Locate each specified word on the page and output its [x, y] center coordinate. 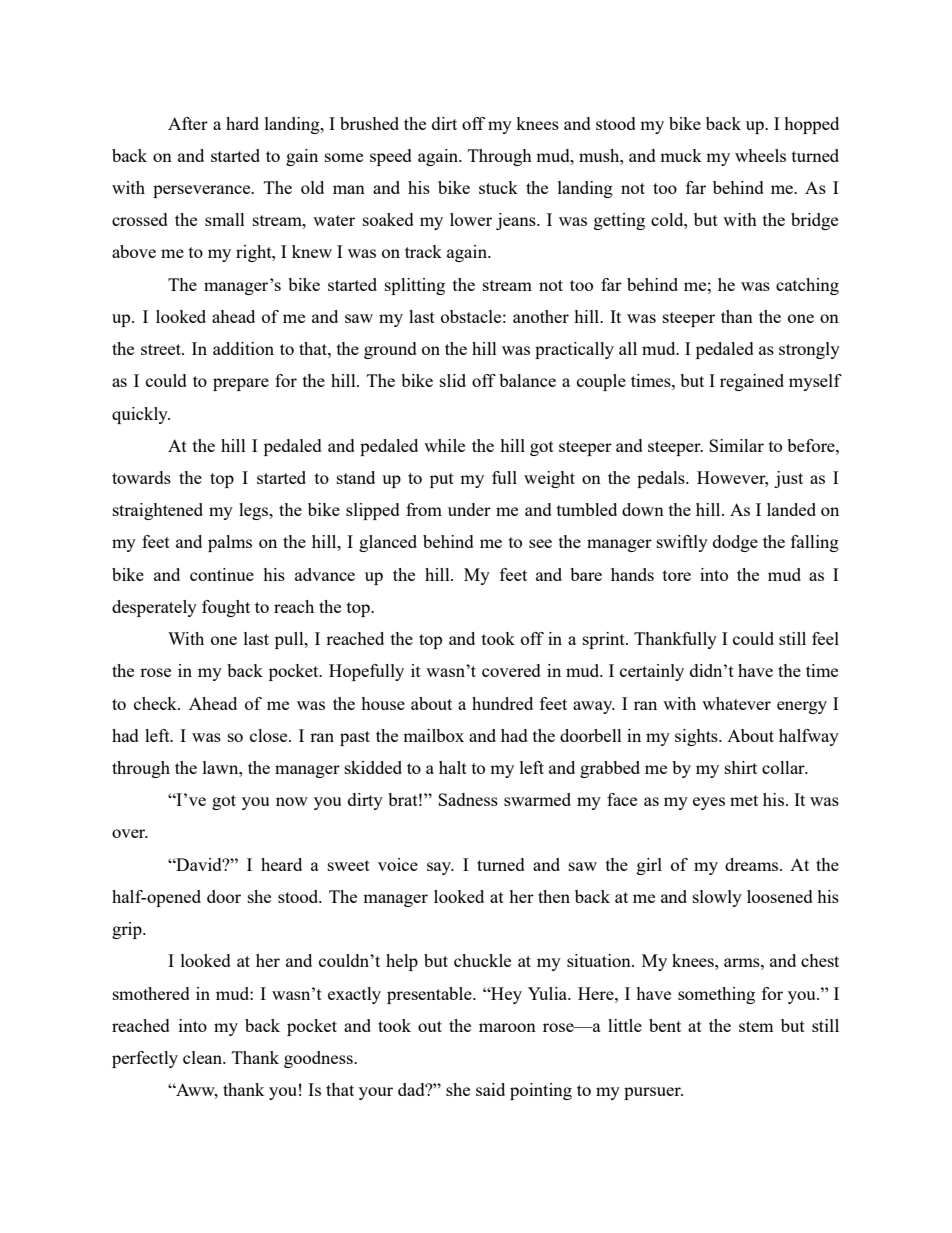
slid [453, 380]
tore [677, 575]
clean [204, 1057]
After [188, 123]
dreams [753, 864]
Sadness [468, 799]
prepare [241, 384]
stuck [498, 187]
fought [226, 608]
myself [815, 382]
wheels [760, 155]
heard [281, 864]
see [540, 543]
